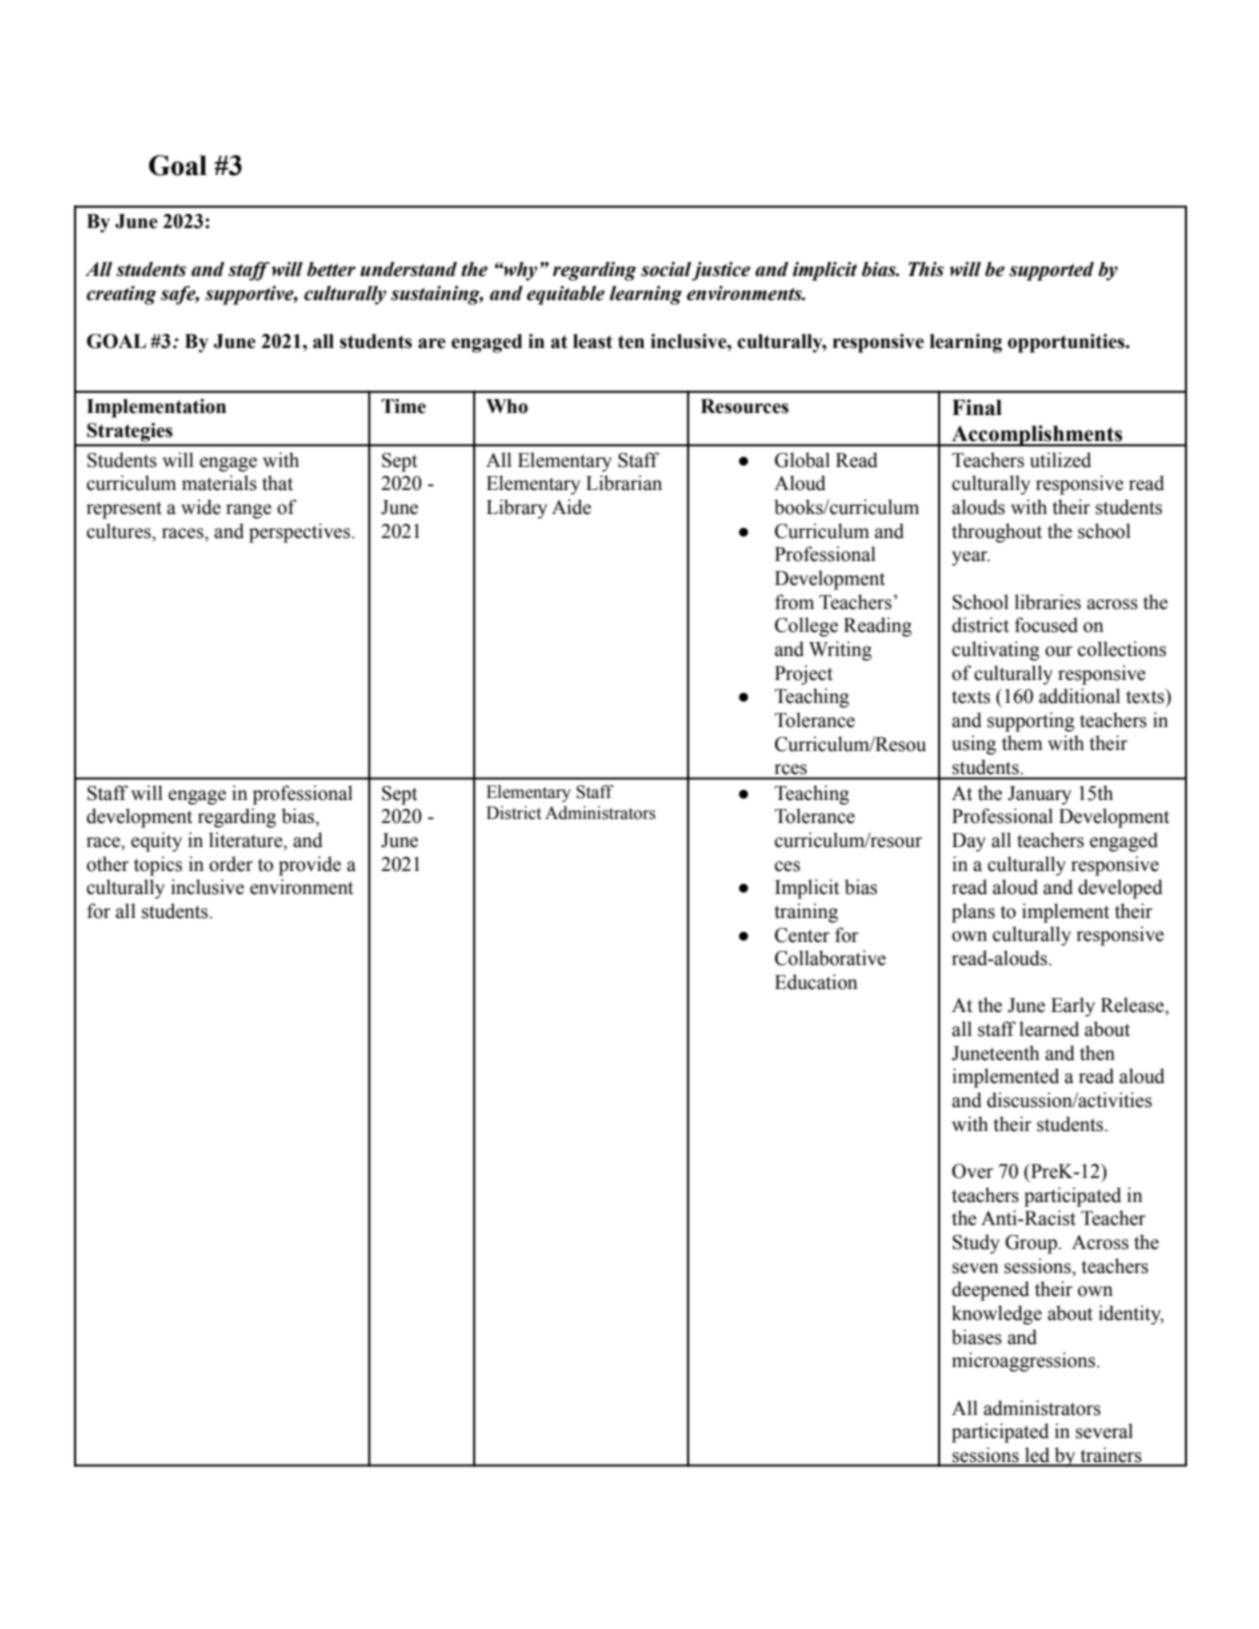 This screenshot has height=1629, width=1259. What do you see at coordinates (247, 841) in the screenshot?
I see `literature` at bounding box center [247, 841].
